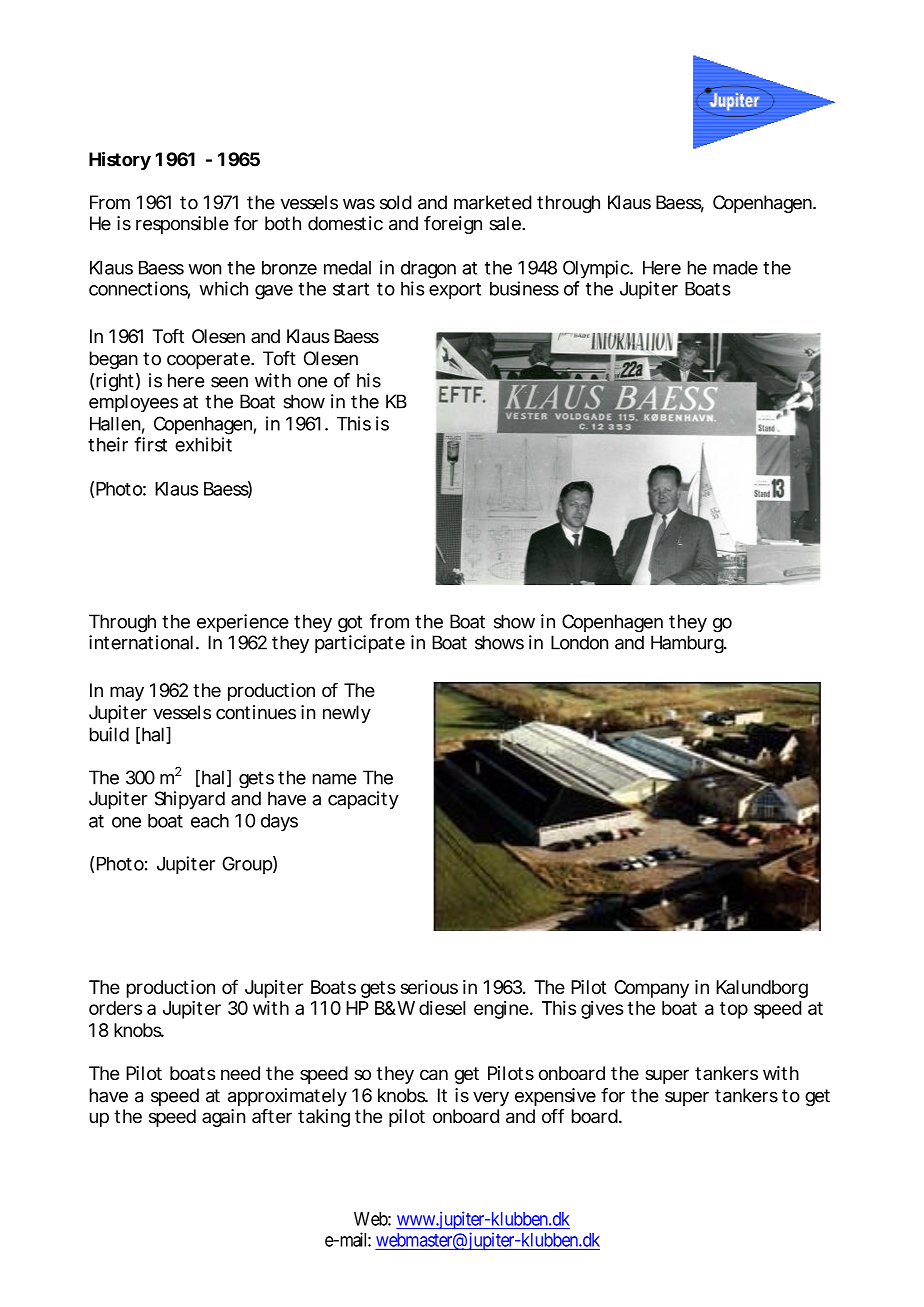 The height and width of the document is (1307, 924). What do you see at coordinates (223, 1118) in the document?
I see `again` at bounding box center [223, 1118].
